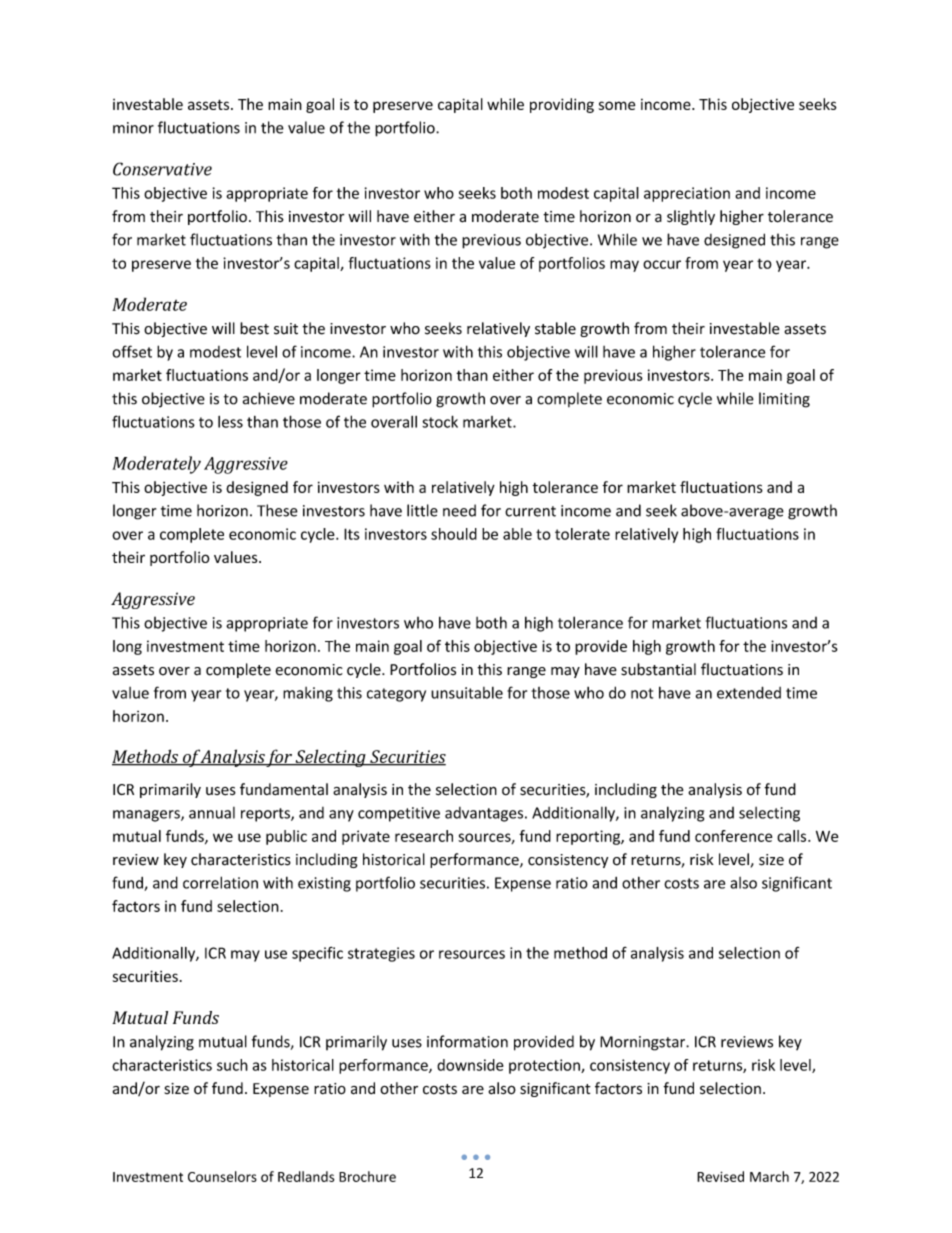 The height and width of the image is (1233, 952). I want to click on Revised, so click(720, 1176).
